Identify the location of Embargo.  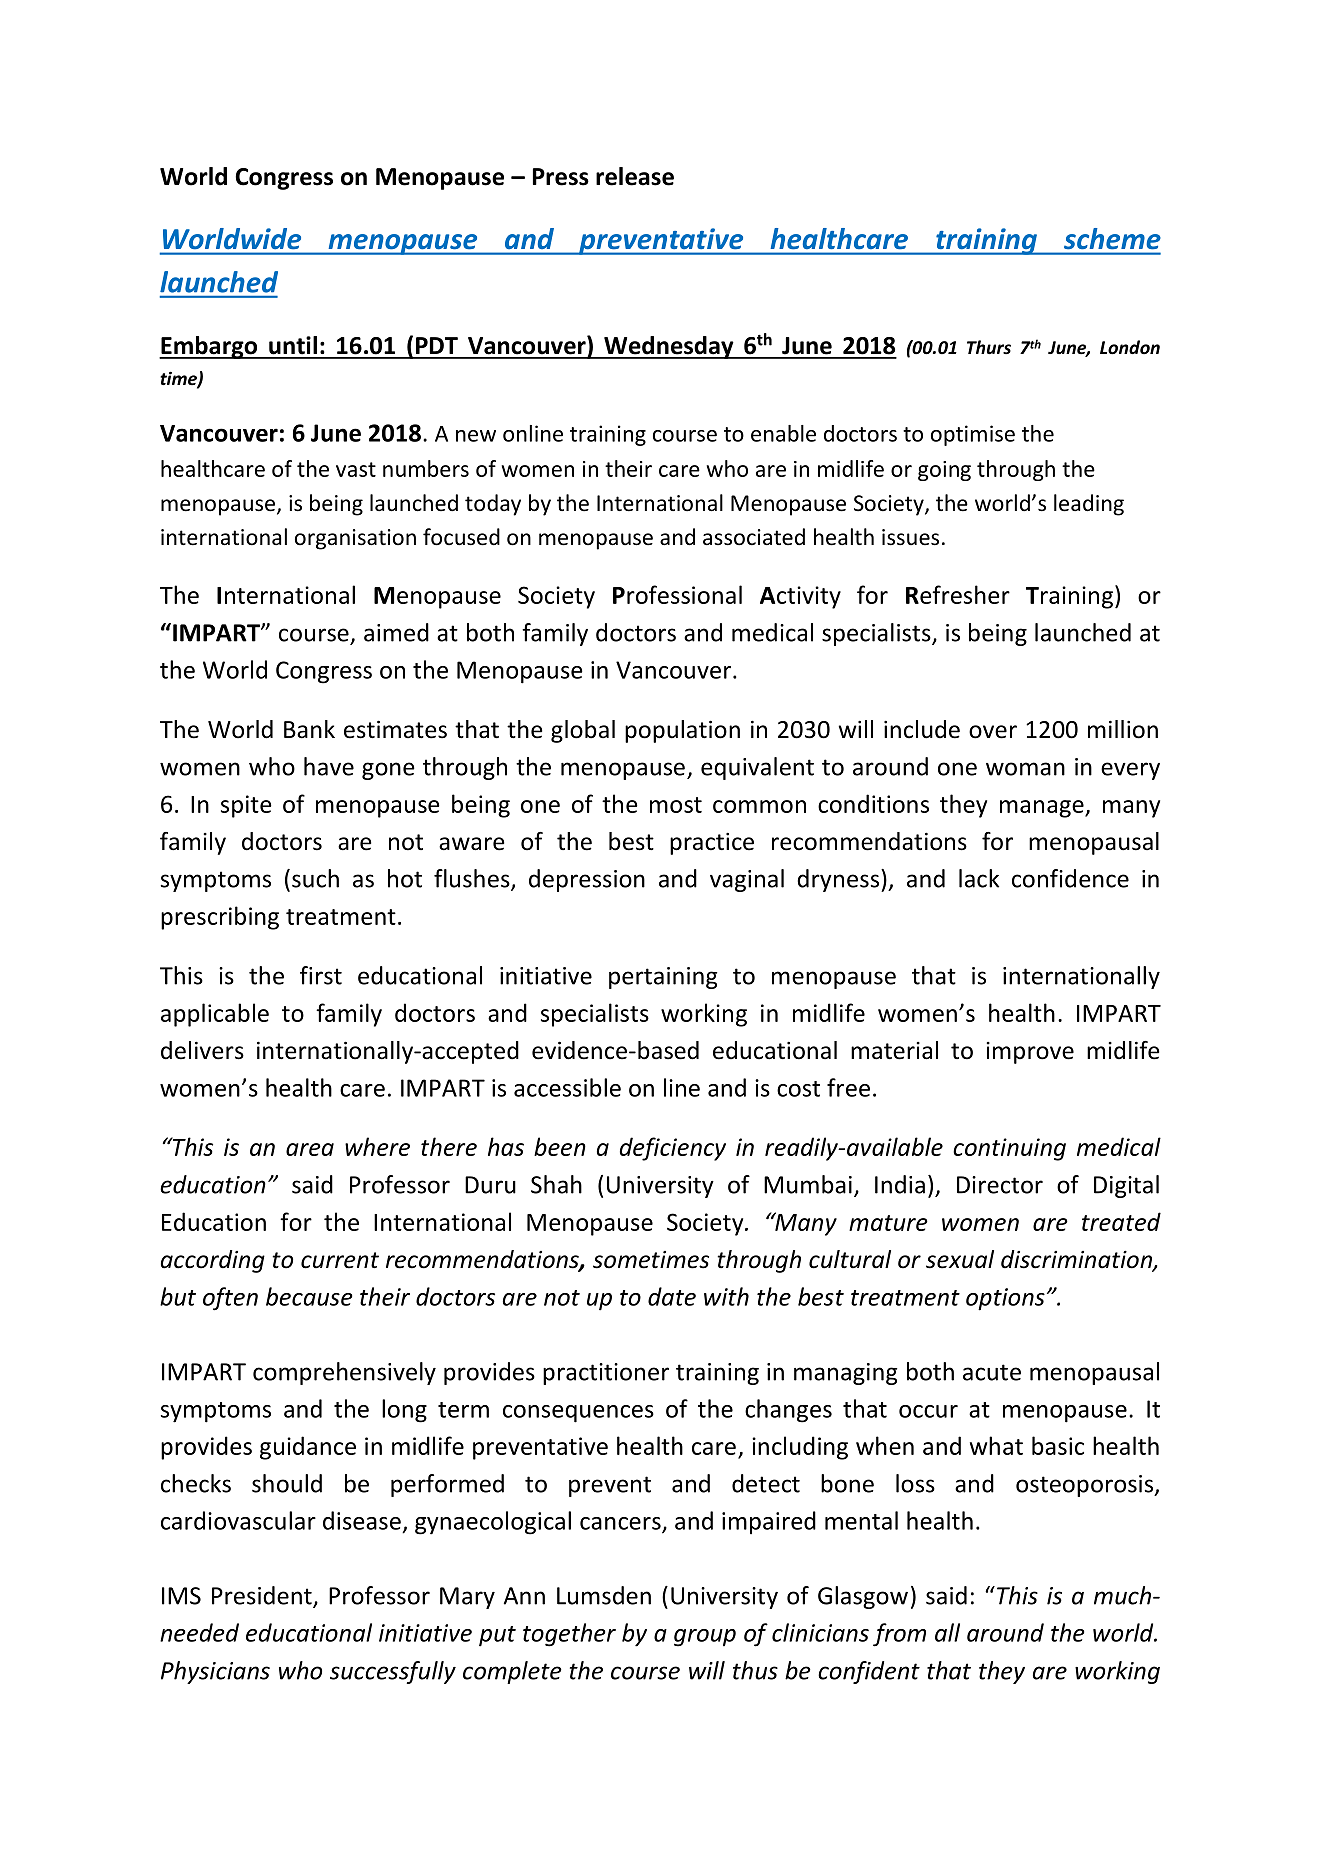
(209, 347).
